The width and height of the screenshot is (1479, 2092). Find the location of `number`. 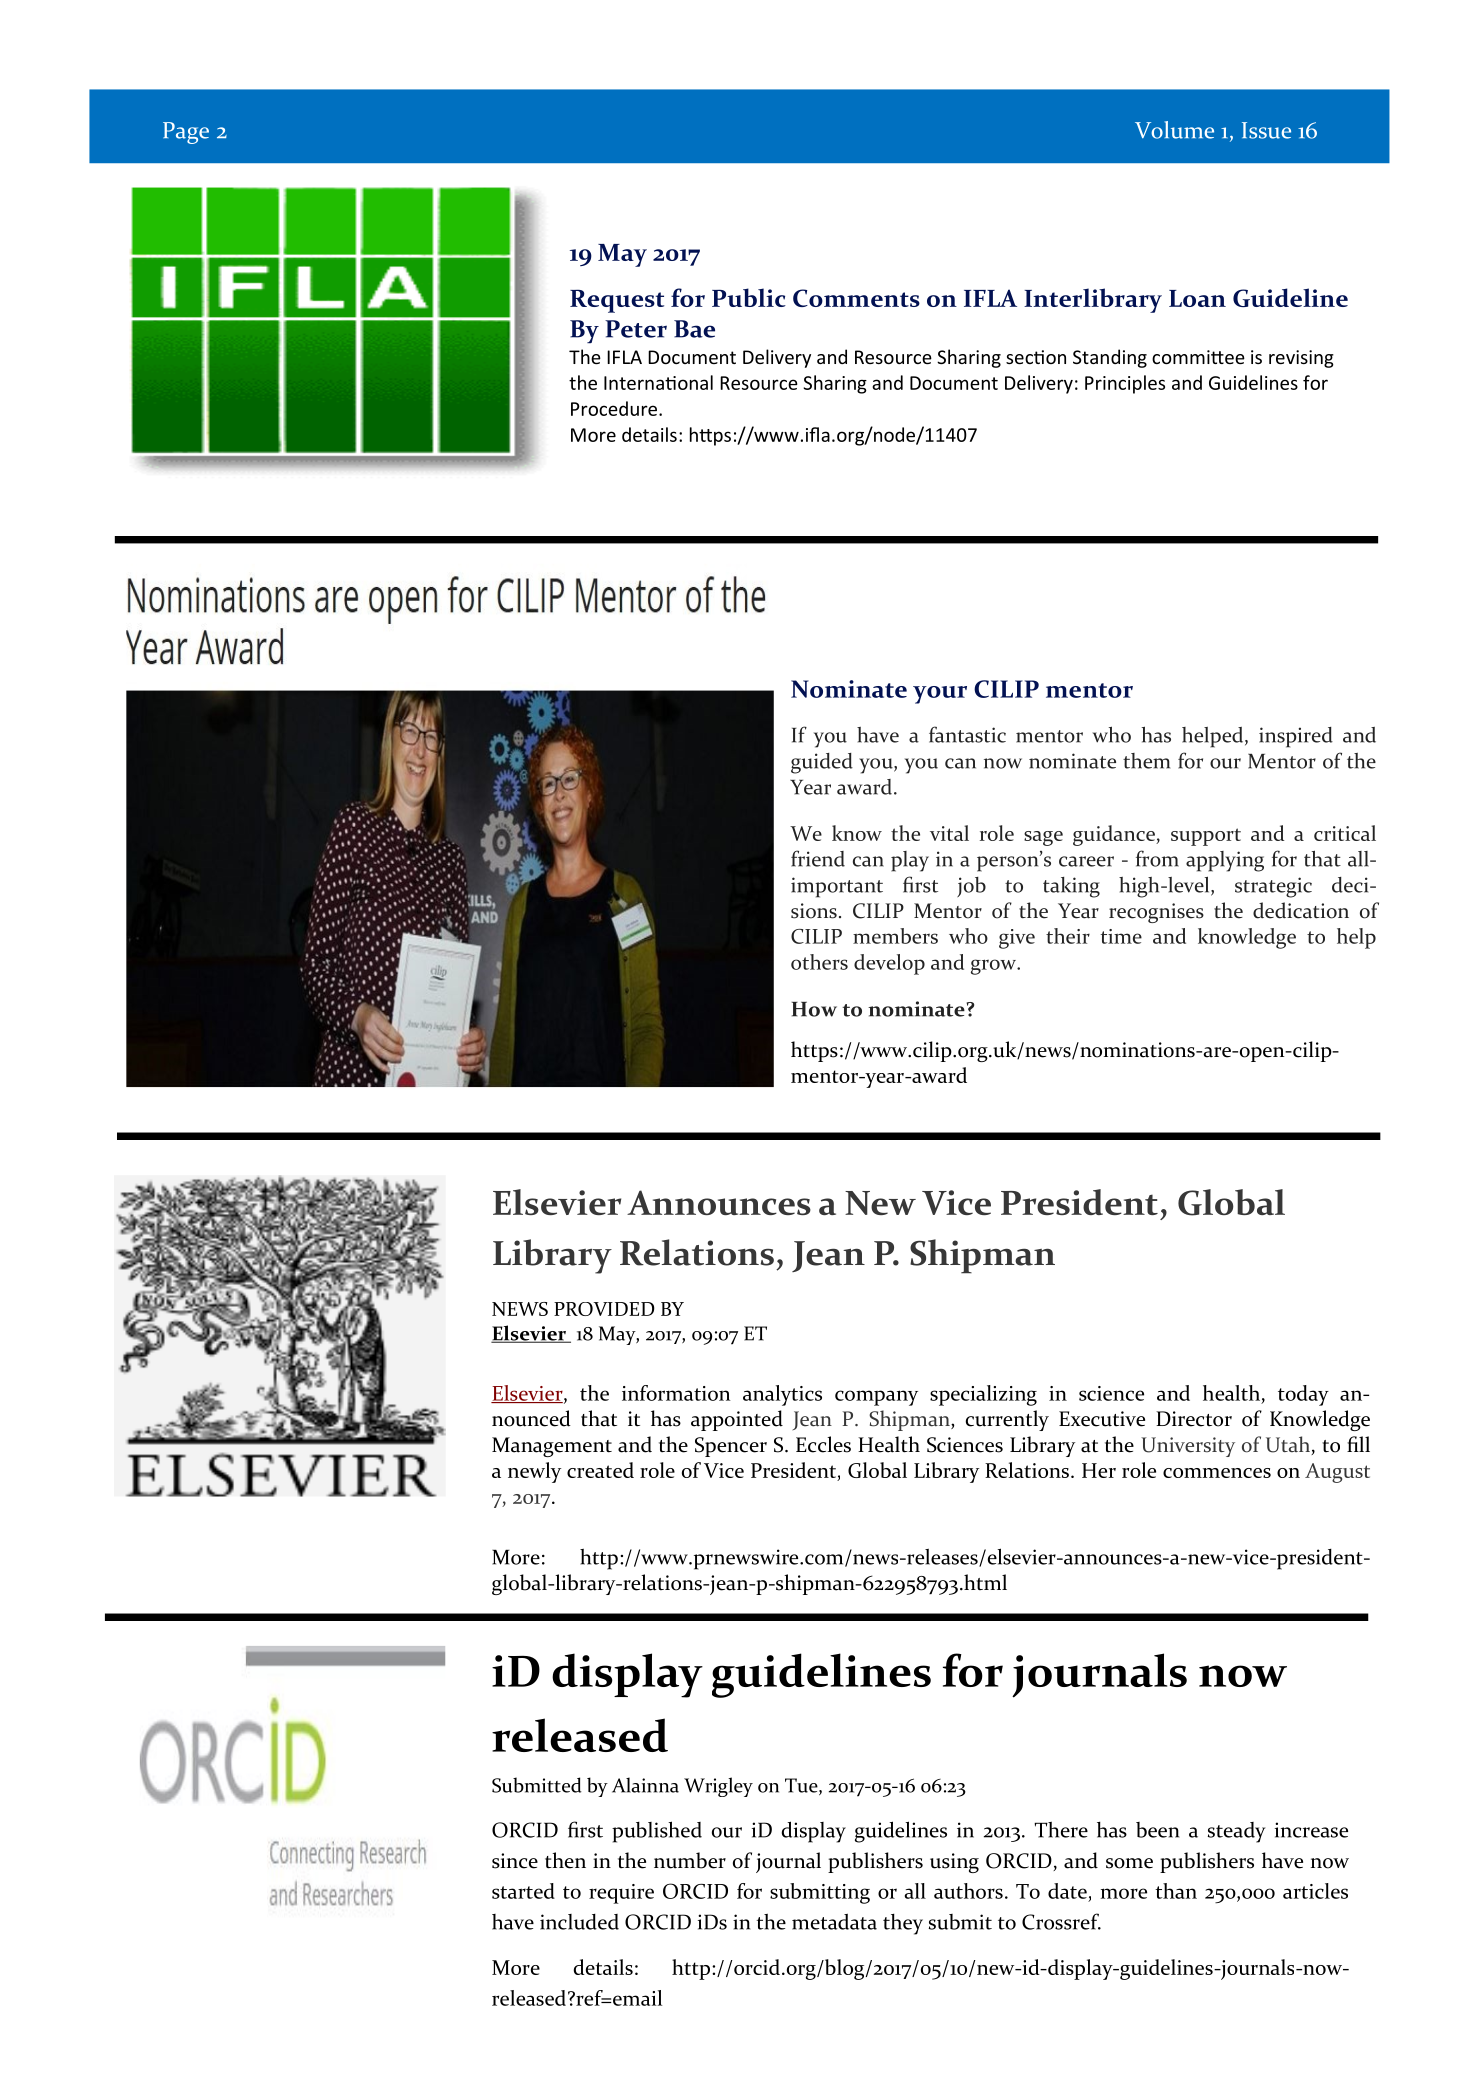

number is located at coordinates (690, 1860).
